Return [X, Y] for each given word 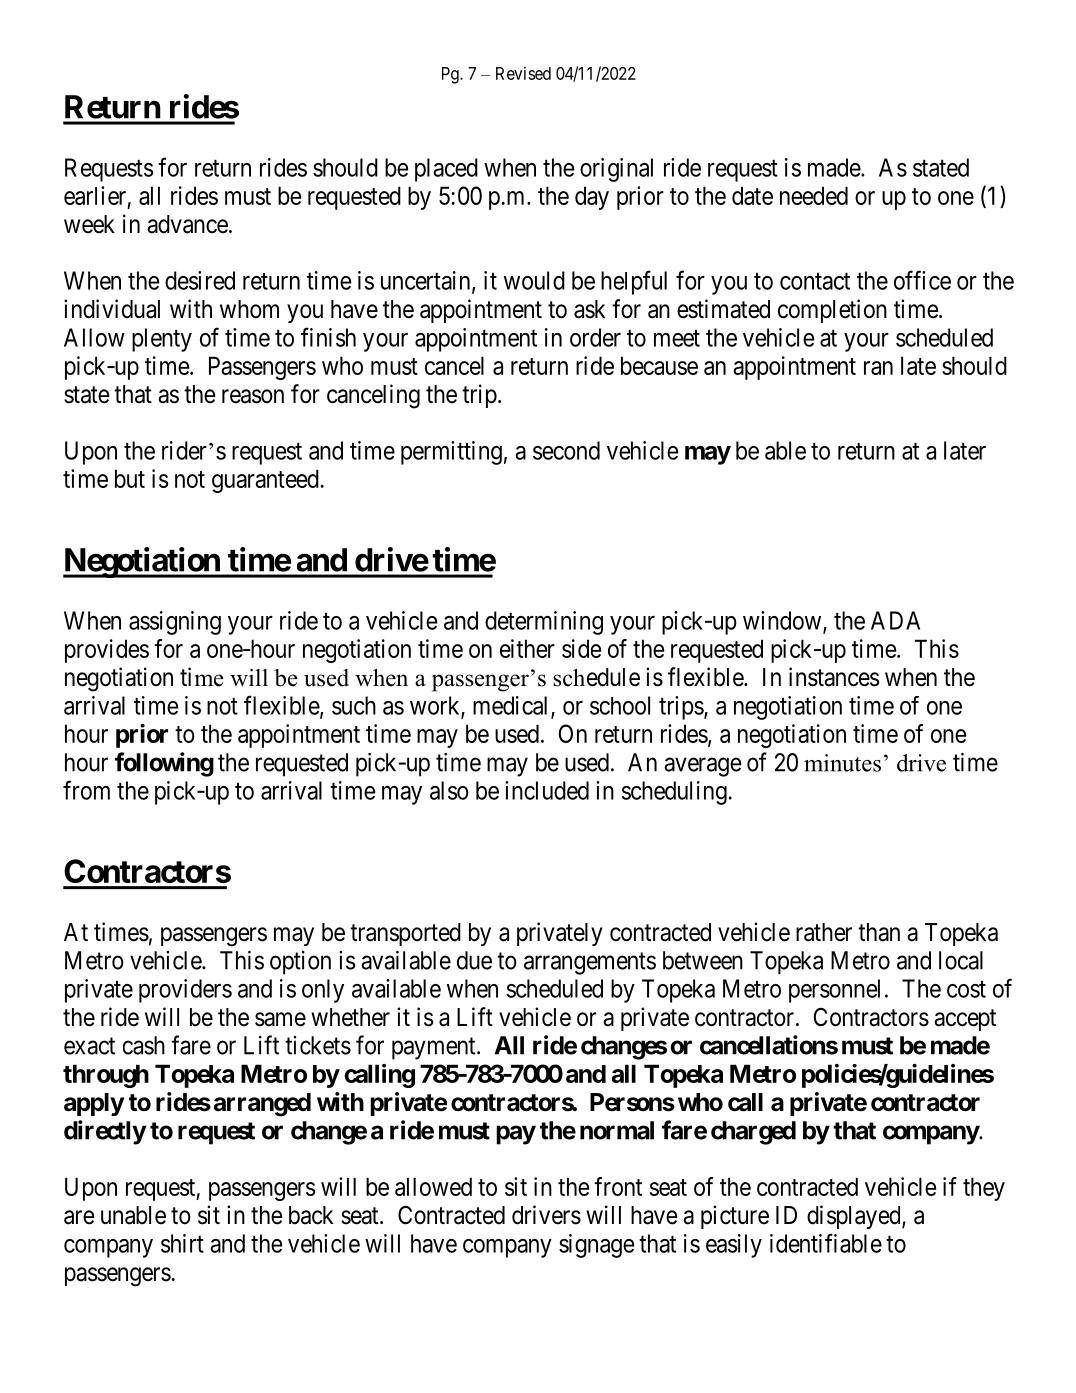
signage [596, 1246]
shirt [182, 1243]
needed [814, 195]
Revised [523, 73]
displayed [855, 1217]
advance [187, 224]
